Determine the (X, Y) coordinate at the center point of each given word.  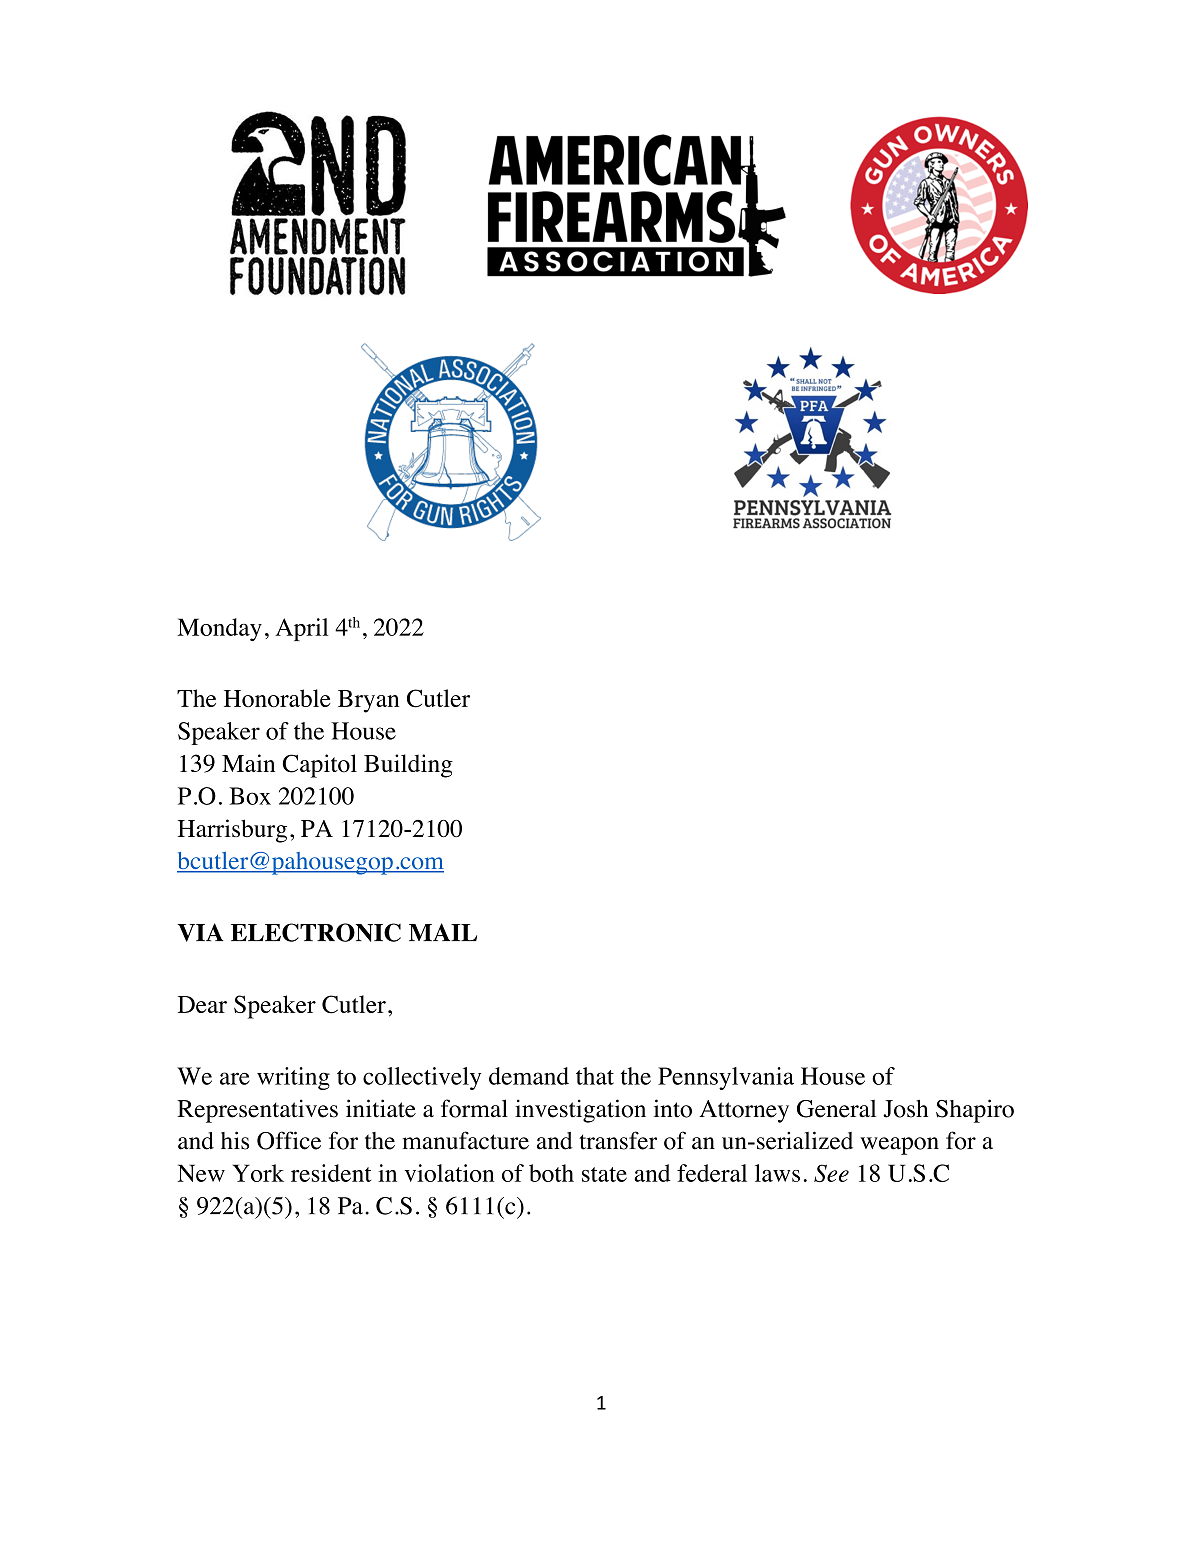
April (301, 629)
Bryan (368, 701)
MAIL (443, 932)
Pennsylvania (726, 1078)
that (595, 1076)
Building (408, 766)
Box (250, 796)
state (604, 1174)
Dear (202, 1004)
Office (289, 1140)
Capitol (320, 766)
